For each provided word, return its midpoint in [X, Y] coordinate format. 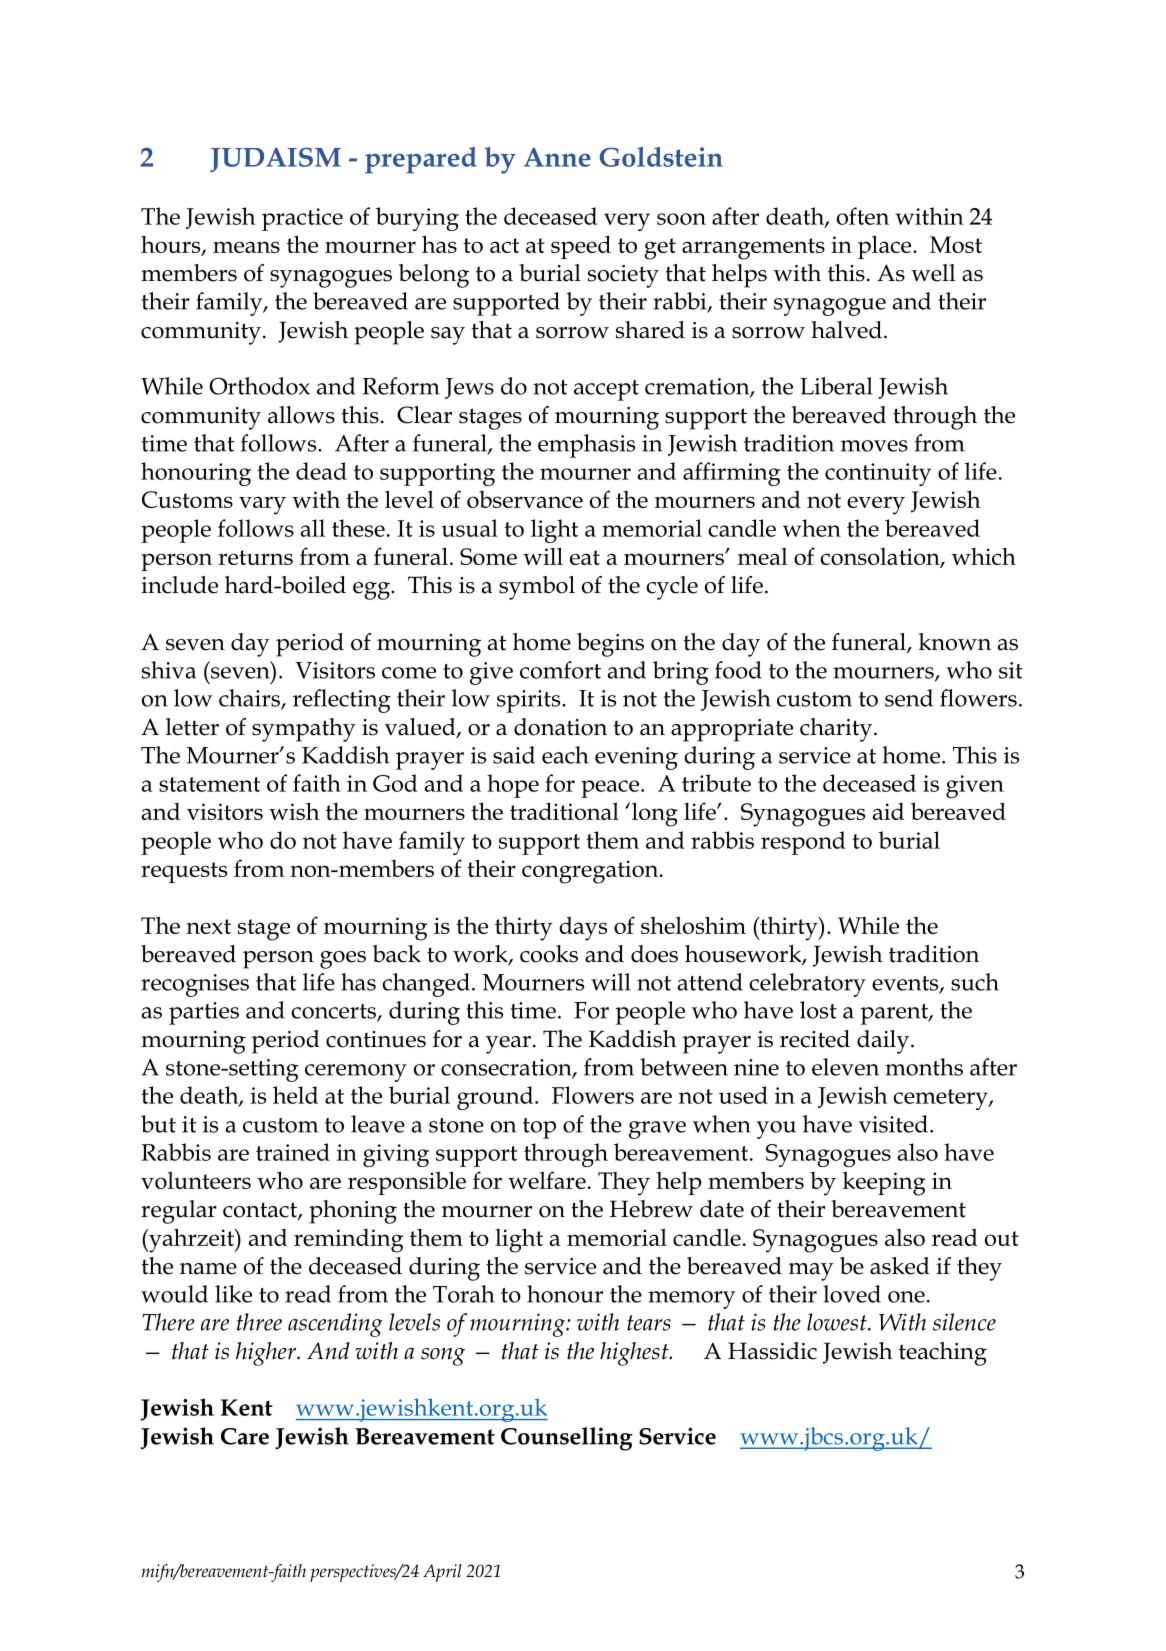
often [863, 216]
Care [245, 1436]
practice [302, 219]
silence [964, 1322]
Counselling [567, 1439]
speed [581, 247]
